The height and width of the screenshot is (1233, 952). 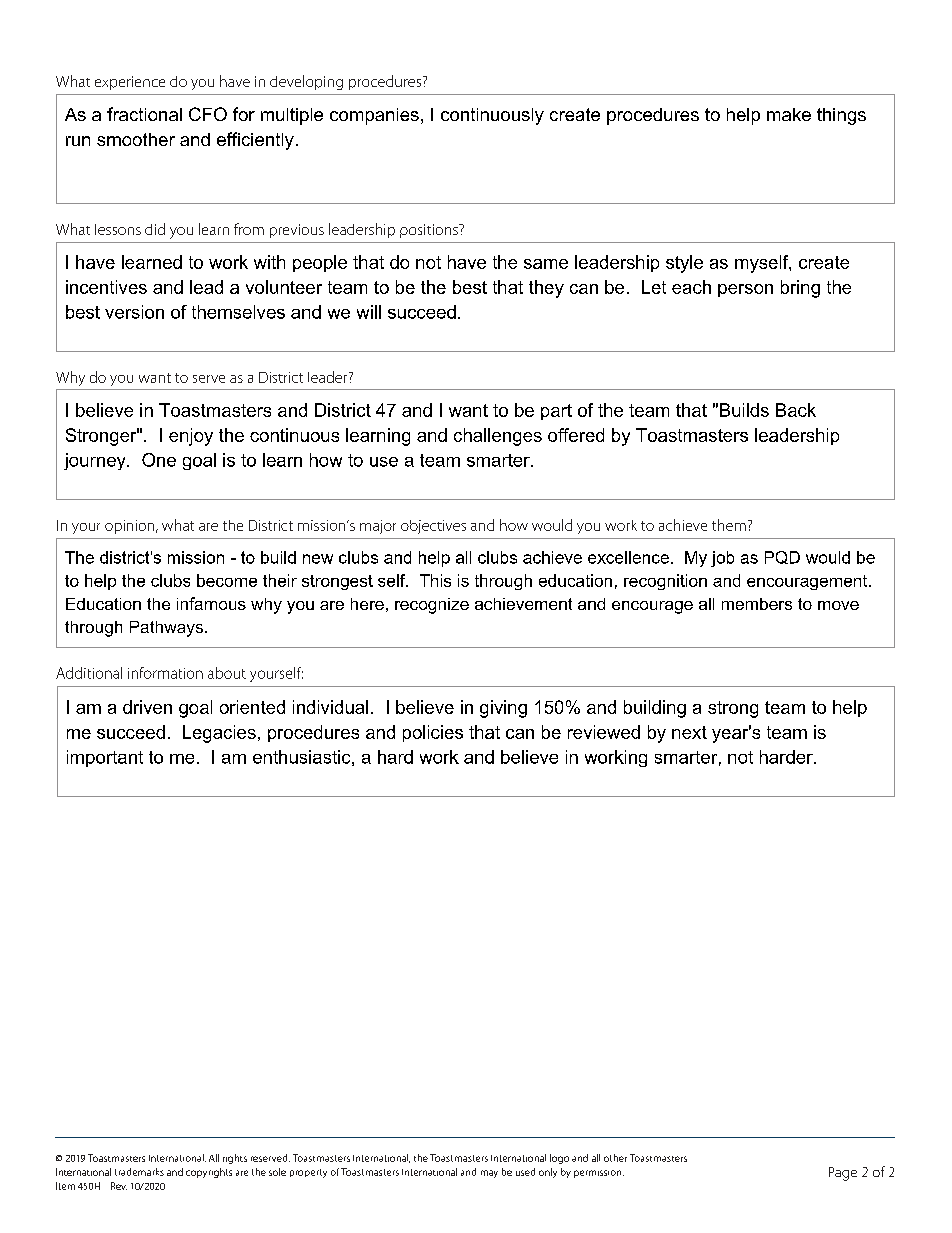 What do you see at coordinates (433, 527) in the screenshot?
I see `objectives` at bounding box center [433, 527].
